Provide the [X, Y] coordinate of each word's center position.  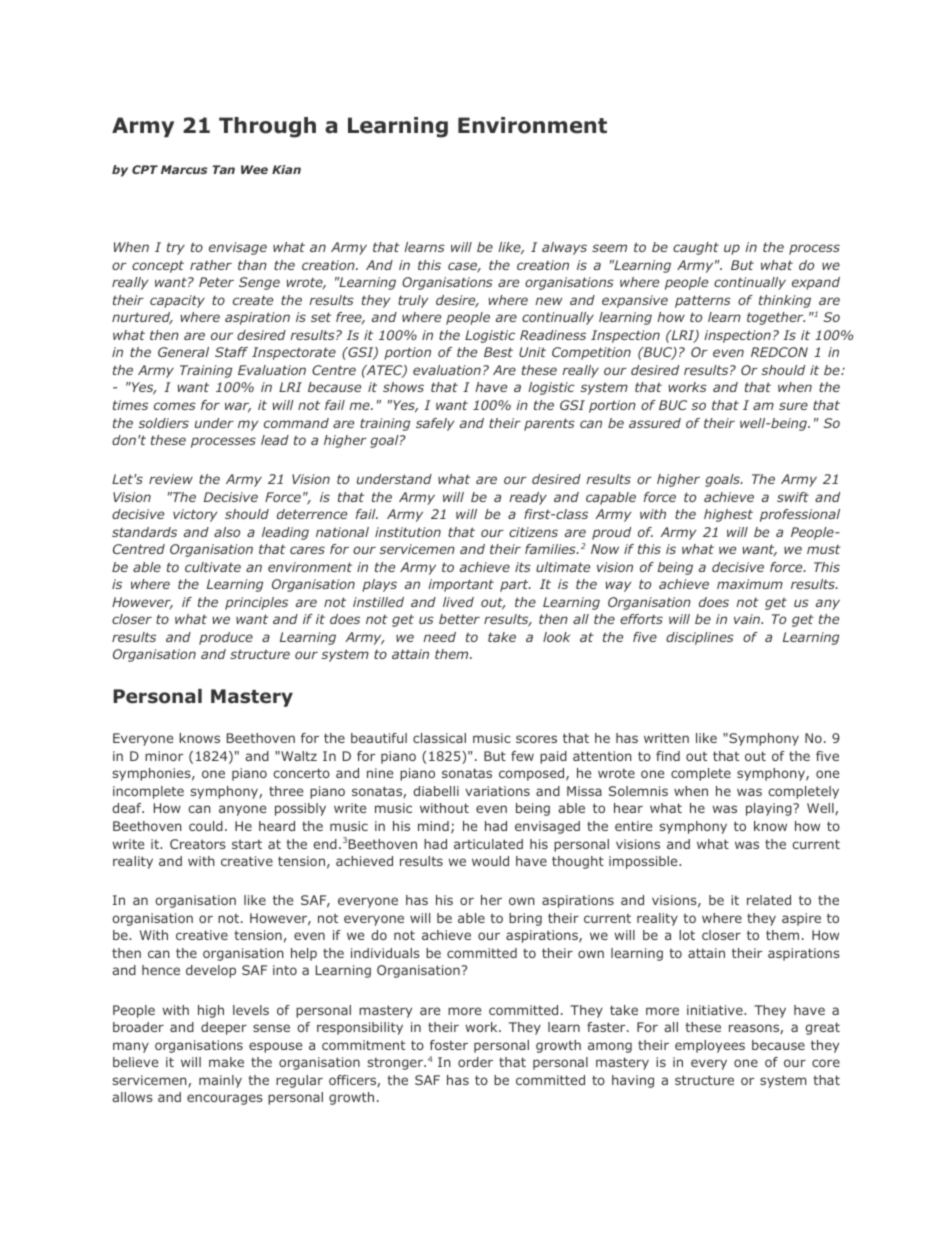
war [238, 407]
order [475, 1062]
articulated [488, 844]
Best [498, 352]
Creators [198, 844]
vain [748, 619]
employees [710, 1046]
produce [226, 638]
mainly [220, 1081]
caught [696, 248]
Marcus [184, 169]
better [459, 619]
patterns [703, 301]
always [564, 248]
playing [770, 809]
